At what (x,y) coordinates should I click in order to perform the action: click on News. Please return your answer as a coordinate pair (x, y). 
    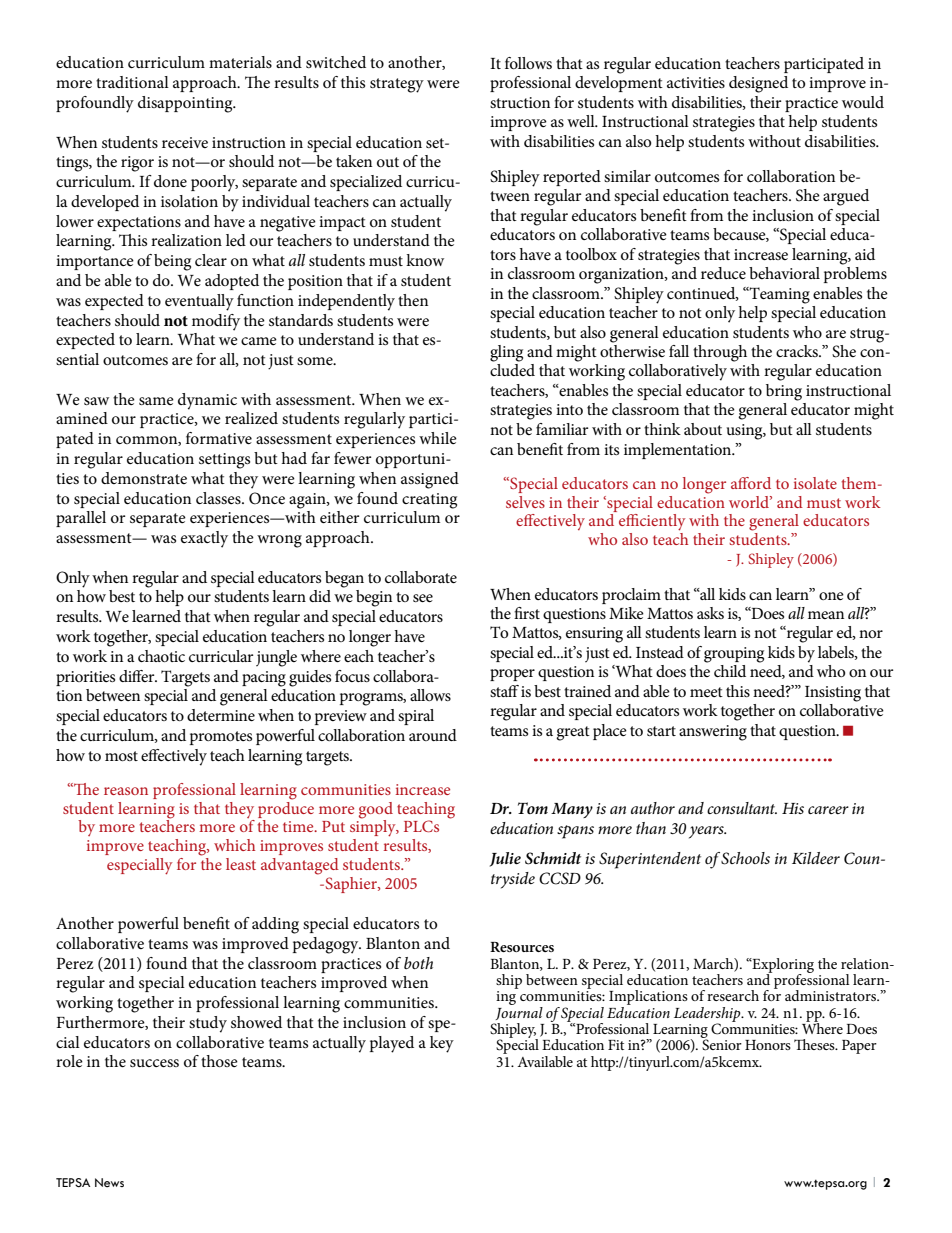
    Looking at the image, I should click on (109, 1183).
